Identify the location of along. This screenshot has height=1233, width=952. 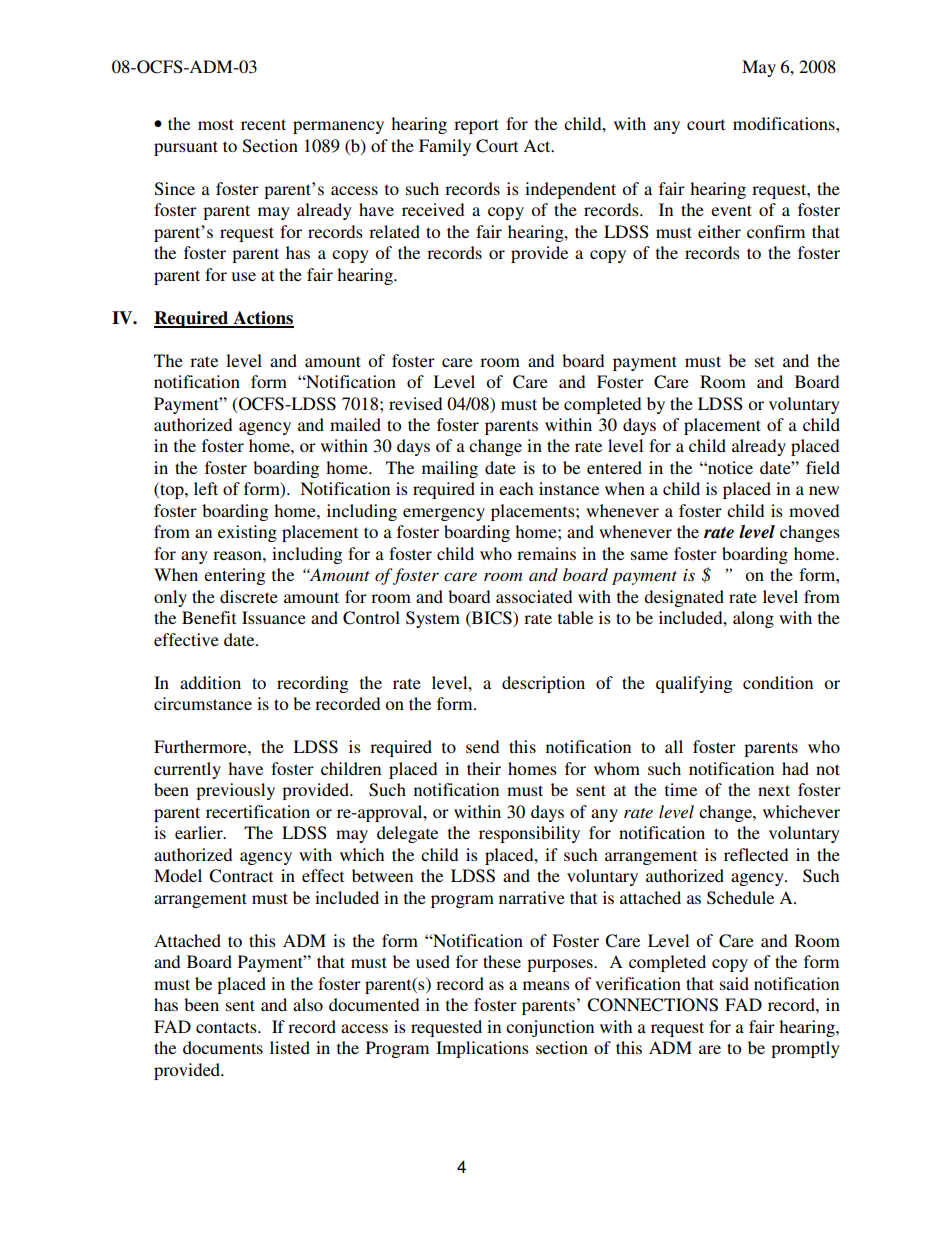
(753, 619).
